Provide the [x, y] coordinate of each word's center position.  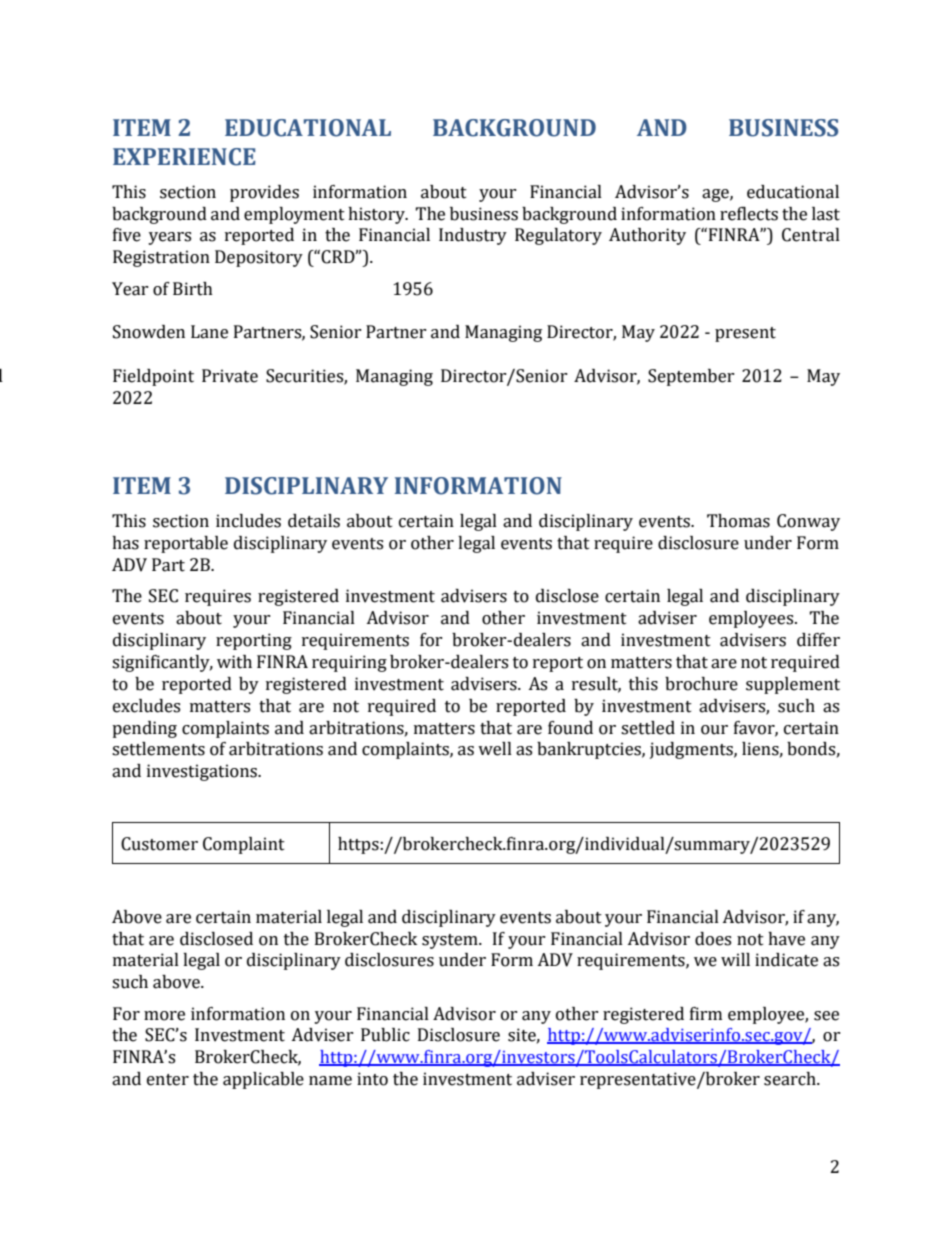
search [791, 1079]
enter [168, 1080]
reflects [749, 214]
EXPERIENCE [184, 157]
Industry [473, 236]
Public [385, 1035]
